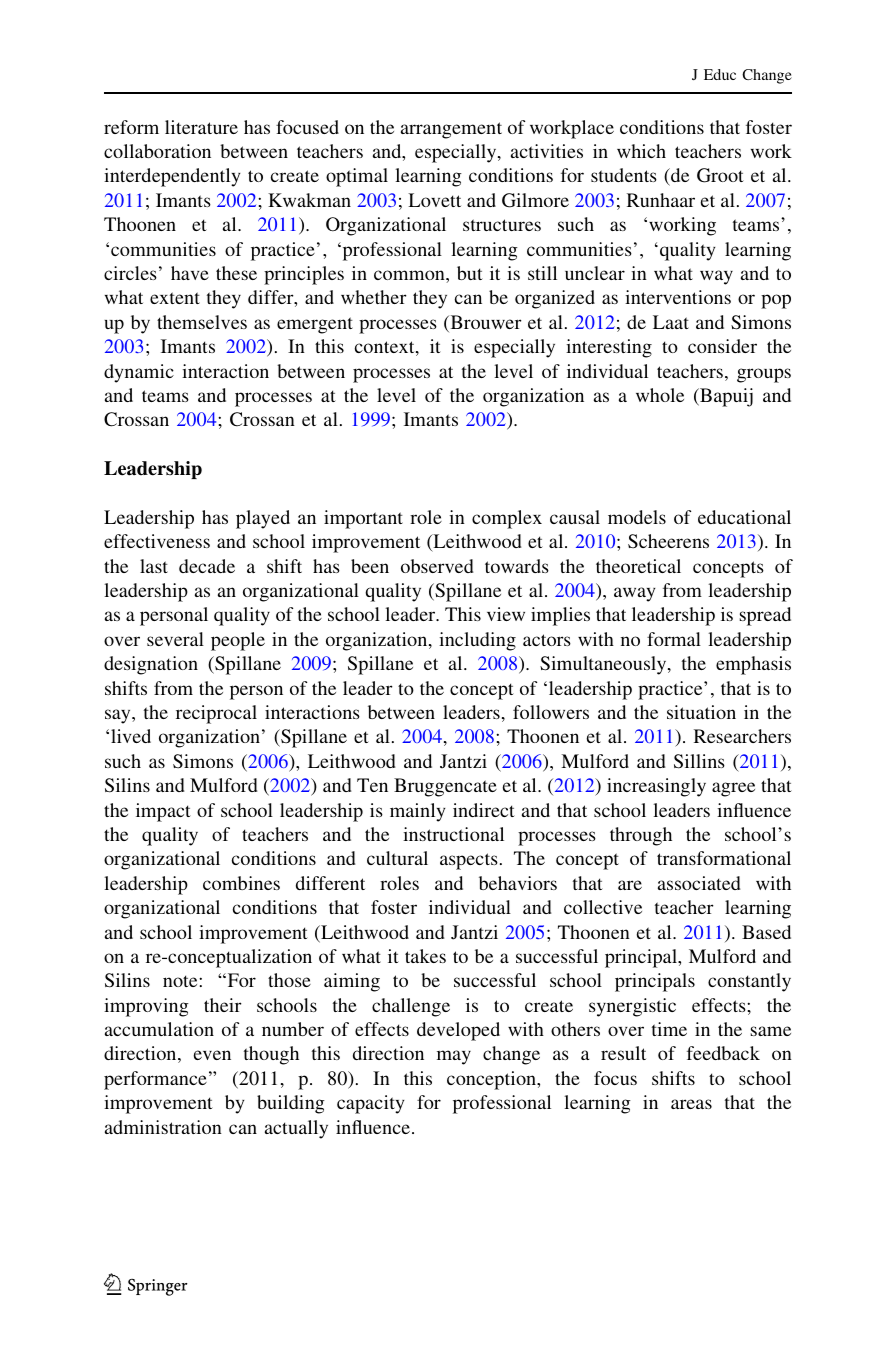 Image resolution: width=896 pixels, height=1359 pixels. Describe the element at coordinates (201, 127) in the document. I see `literature` at that location.
